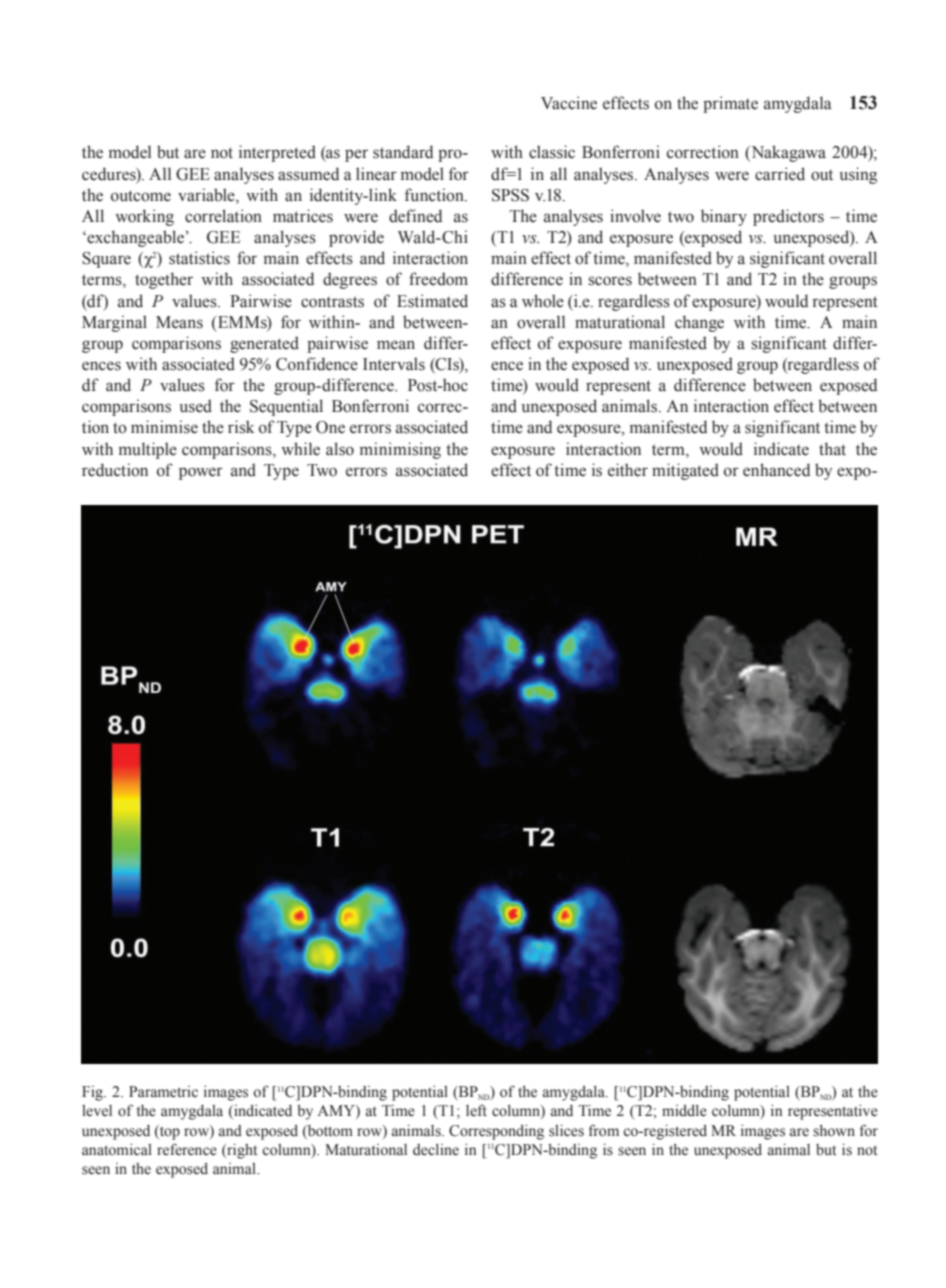 The image size is (946, 1288). What do you see at coordinates (776, 470) in the page?
I see `enhanced` at bounding box center [776, 470].
